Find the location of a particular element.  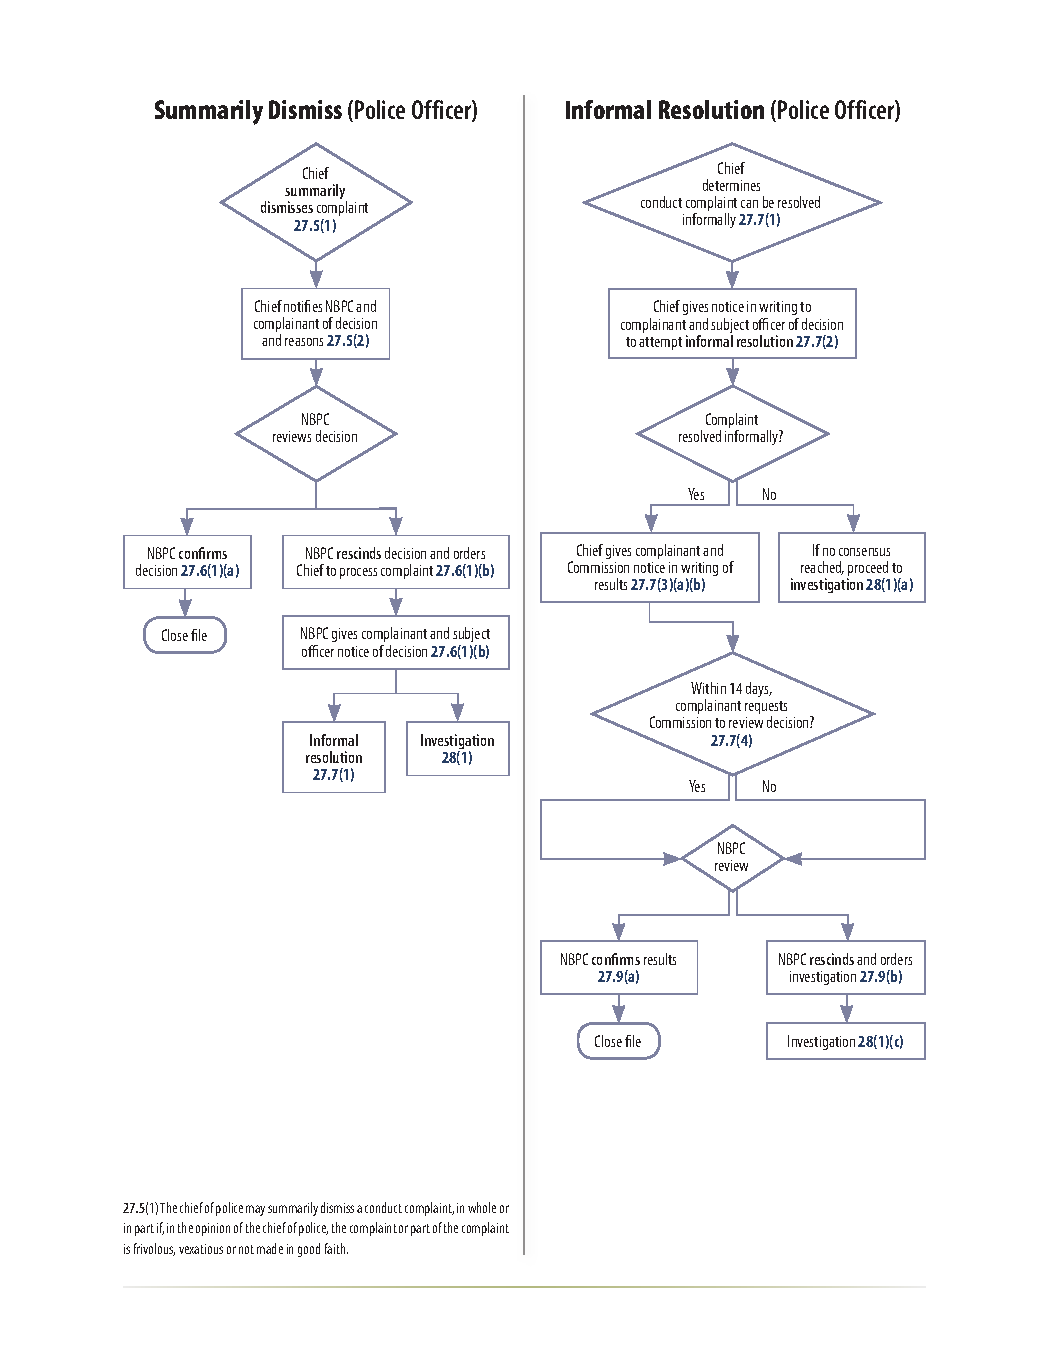

whole is located at coordinates (482, 1207).
